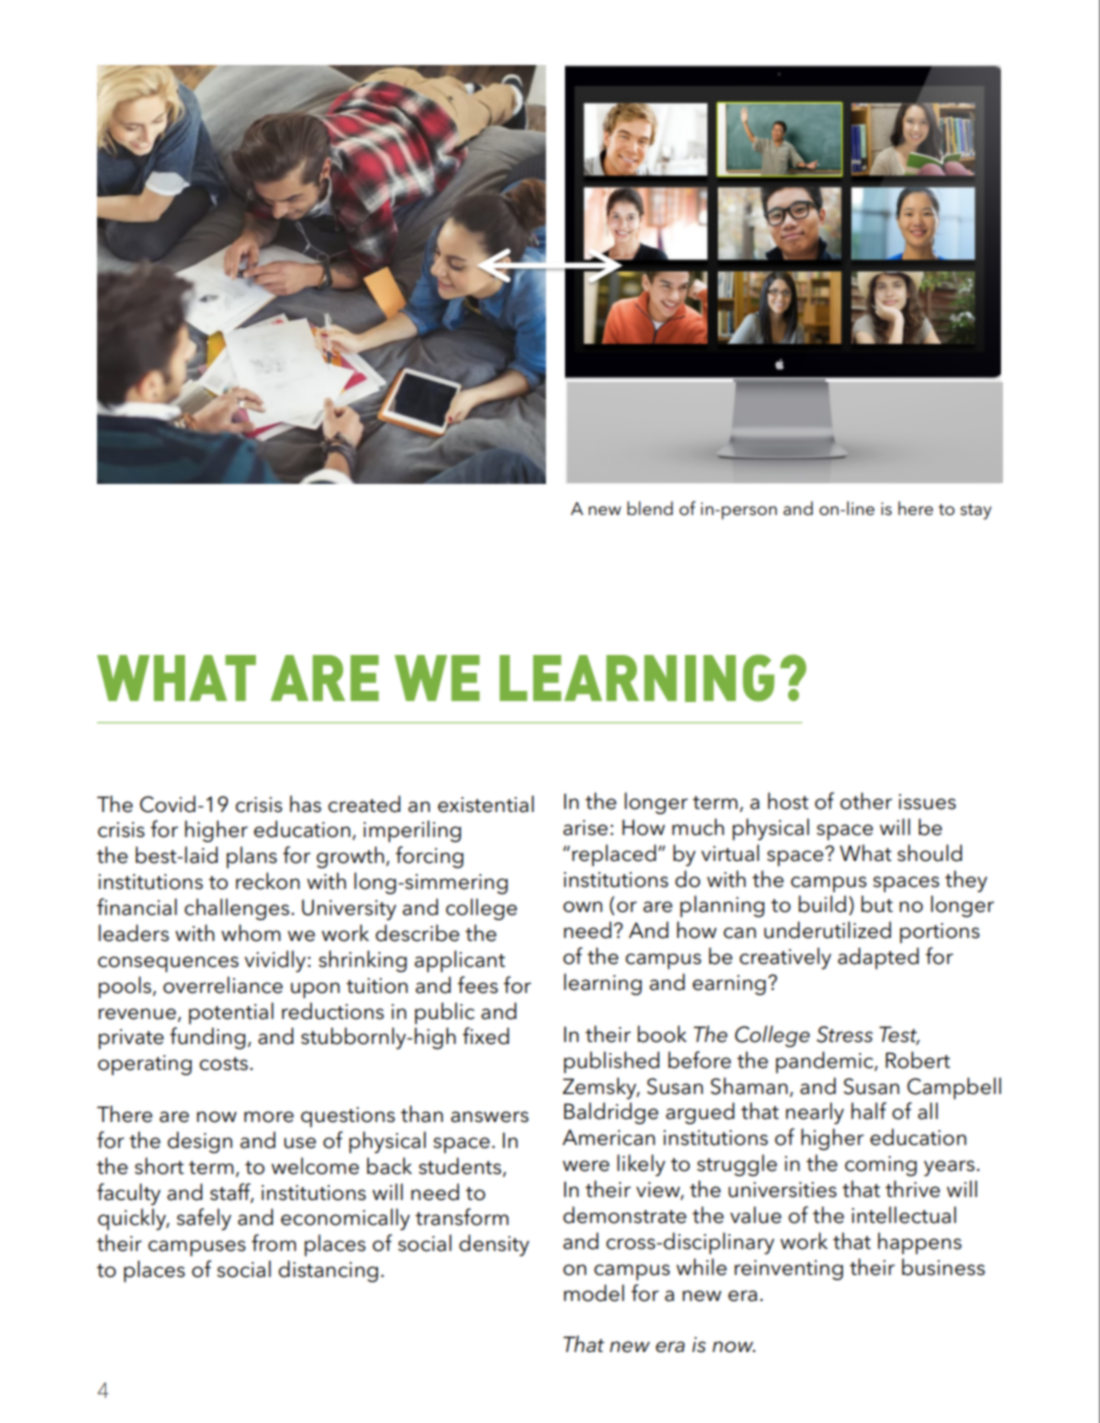  Describe the element at coordinates (877, 904) in the document. I see `but` at that location.
